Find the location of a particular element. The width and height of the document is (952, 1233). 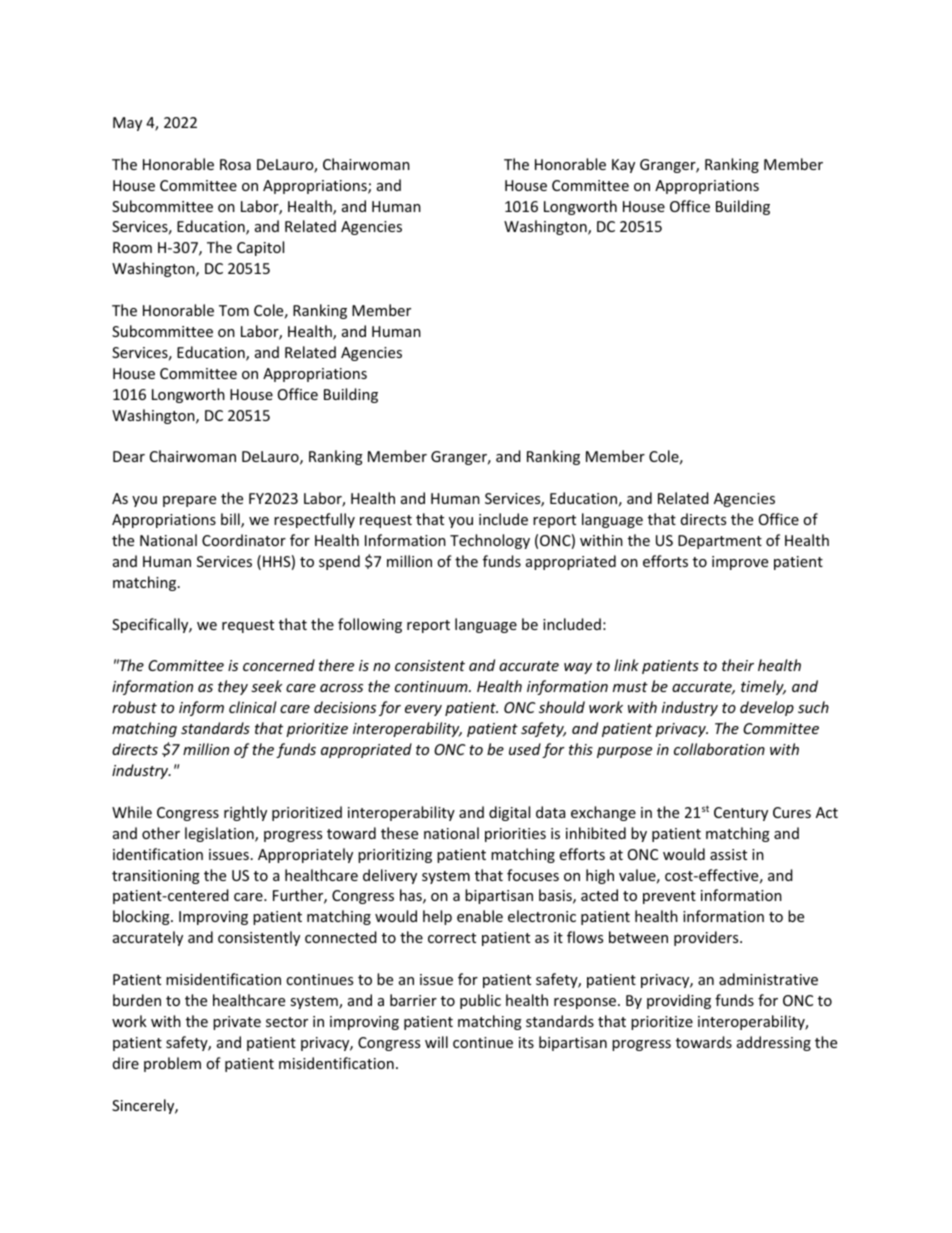

Capitol is located at coordinates (260, 248).
